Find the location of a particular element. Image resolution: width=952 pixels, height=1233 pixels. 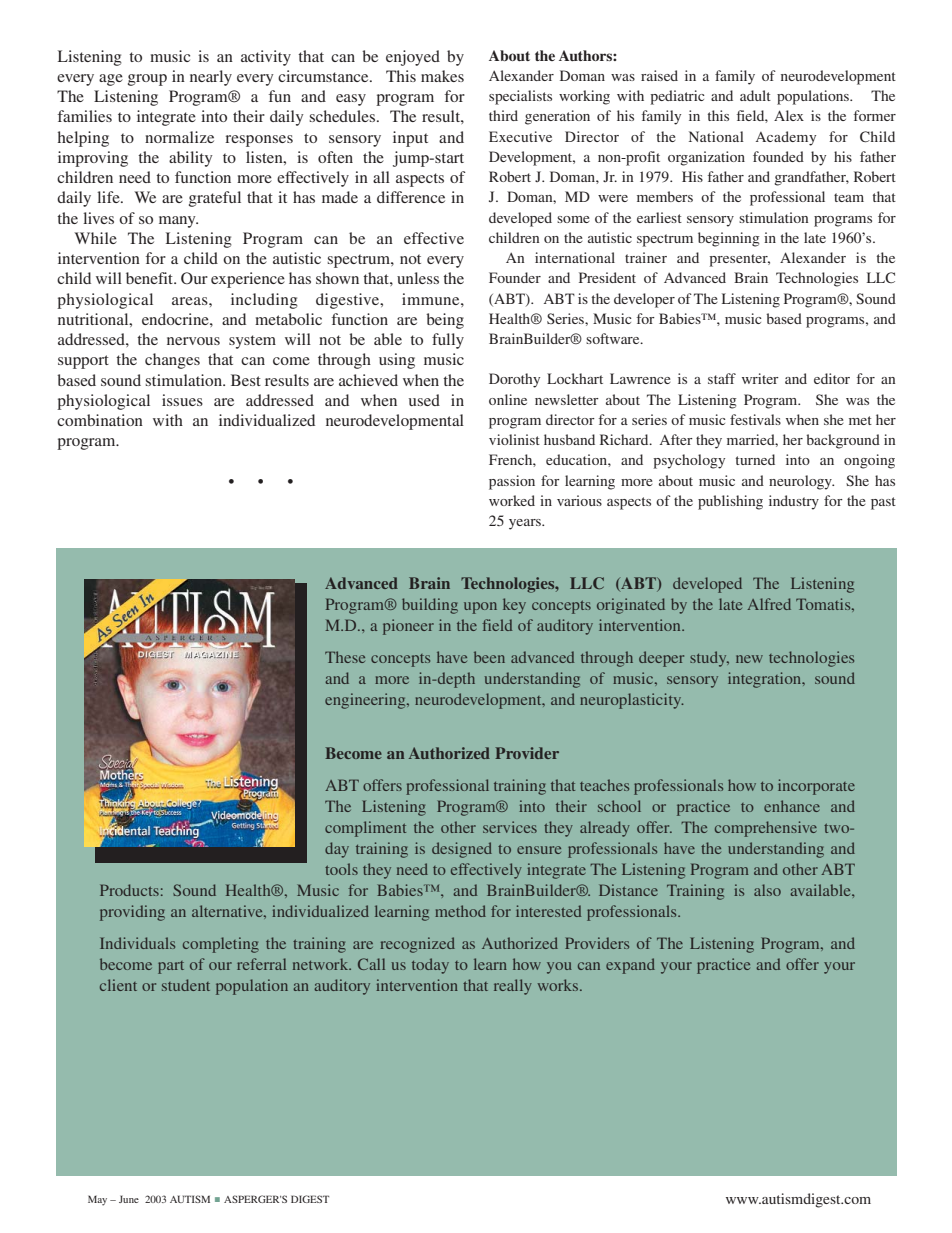

part is located at coordinates (171, 967).
